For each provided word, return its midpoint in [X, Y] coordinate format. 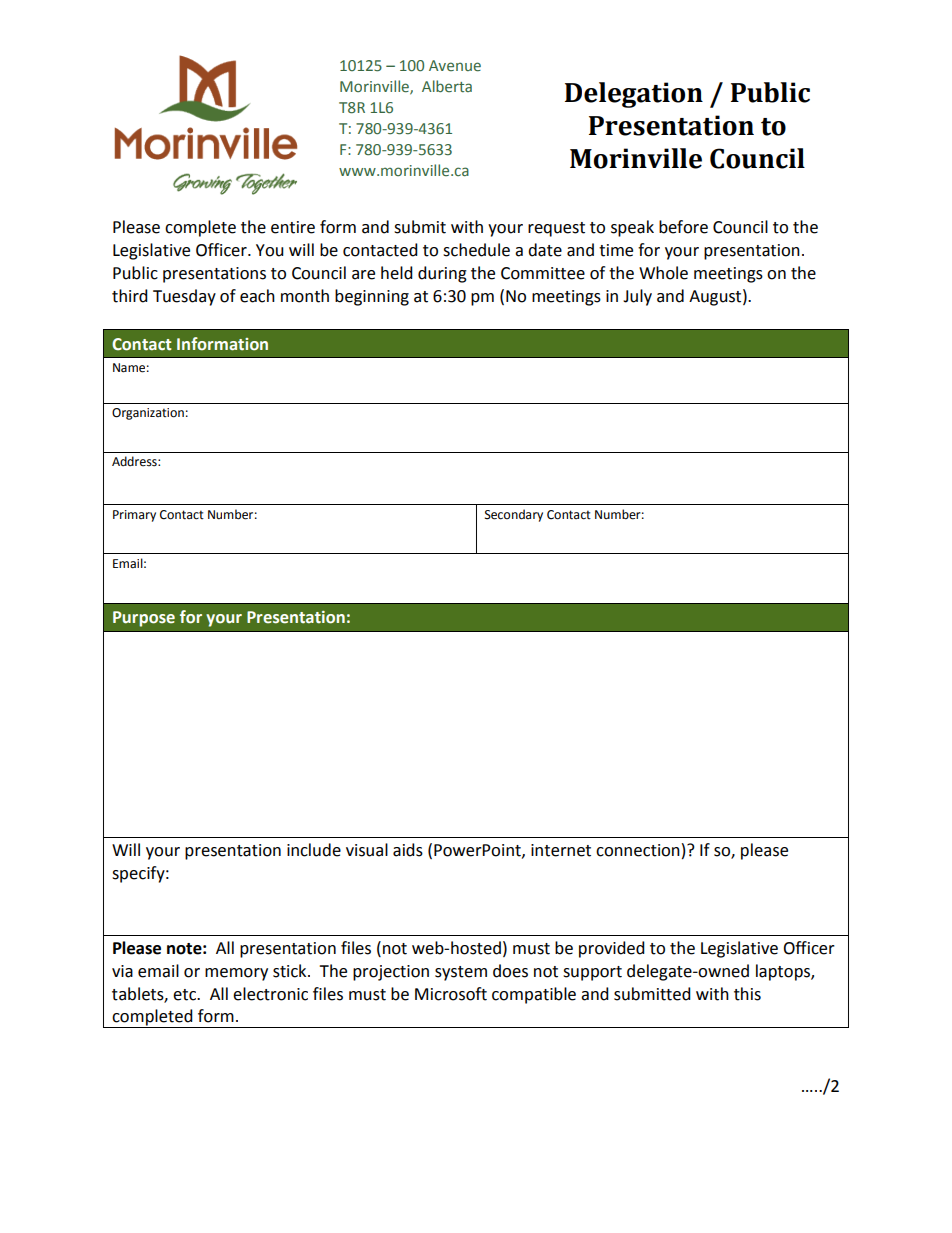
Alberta [447, 86]
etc [185, 995]
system [461, 973]
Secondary [514, 515]
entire [293, 227]
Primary [134, 516]
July [637, 297]
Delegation [634, 95]
